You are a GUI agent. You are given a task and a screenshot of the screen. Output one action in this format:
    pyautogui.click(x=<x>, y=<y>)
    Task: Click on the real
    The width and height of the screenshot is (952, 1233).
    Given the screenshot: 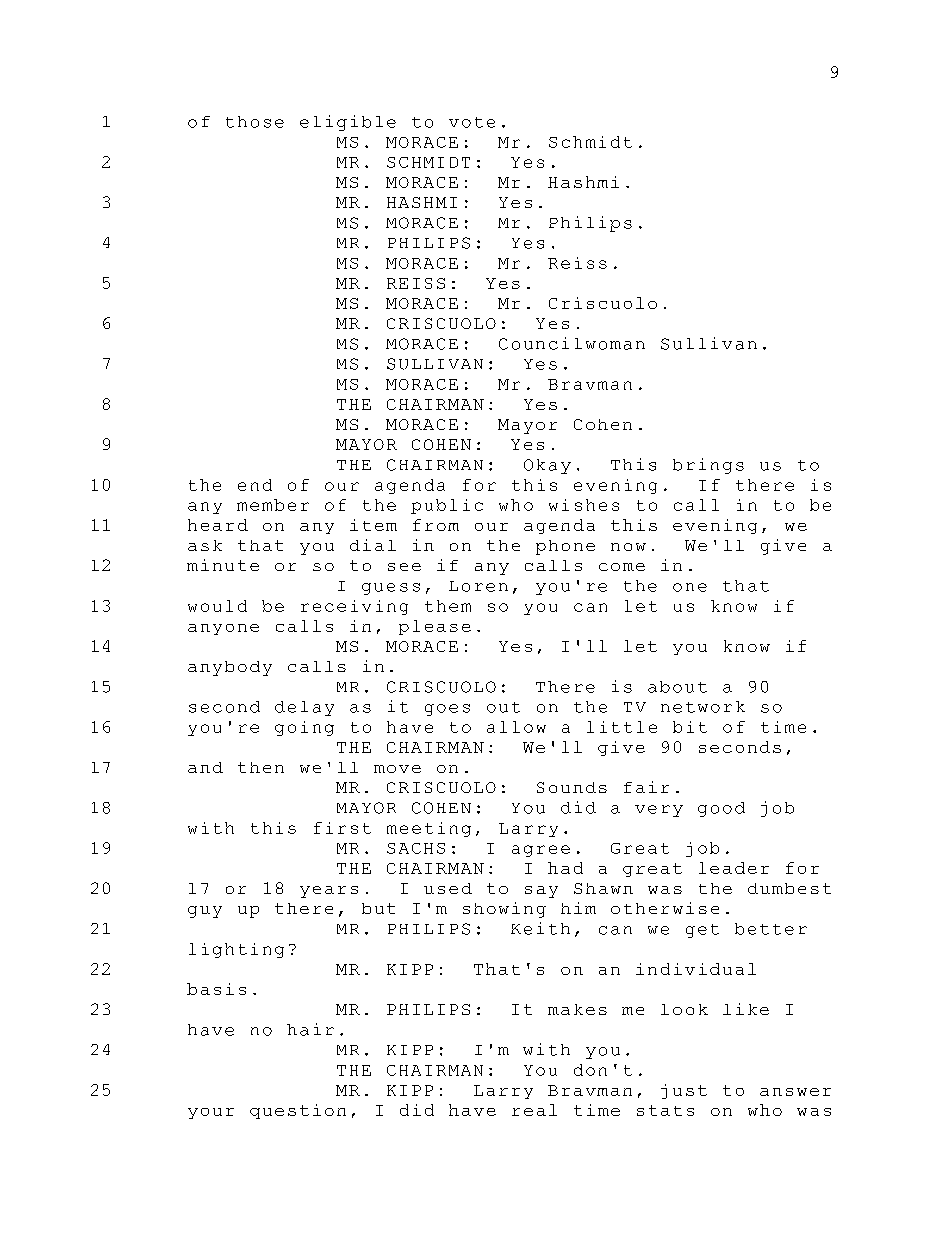 What is the action you would take?
    pyautogui.click(x=534, y=1110)
